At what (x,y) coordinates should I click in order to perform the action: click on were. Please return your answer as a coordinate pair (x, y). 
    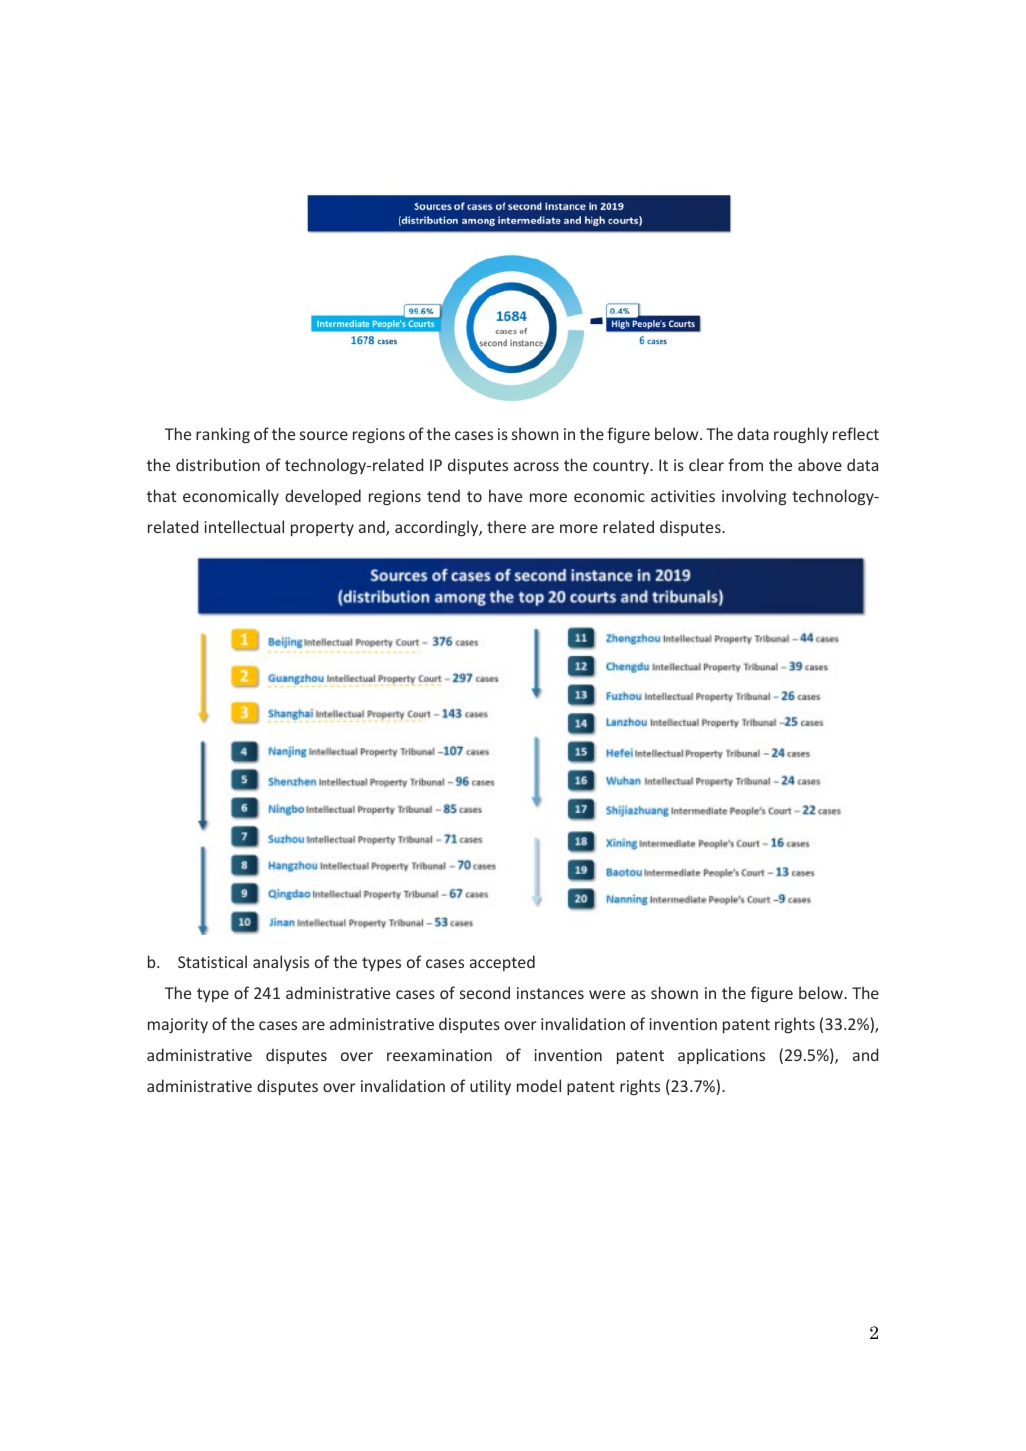
    Looking at the image, I should click on (607, 994).
